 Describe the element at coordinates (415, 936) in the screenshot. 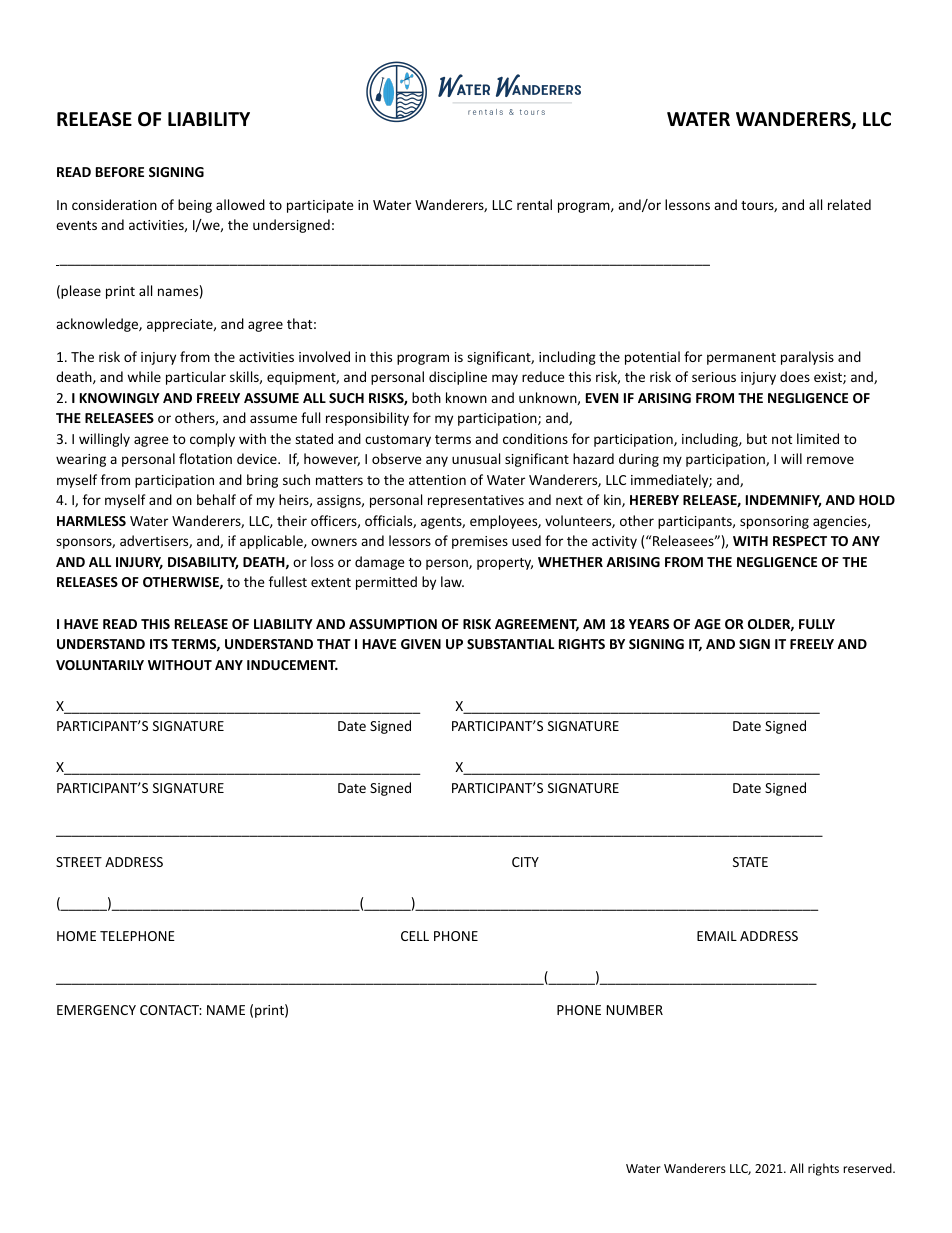

I see `CELL` at that location.
